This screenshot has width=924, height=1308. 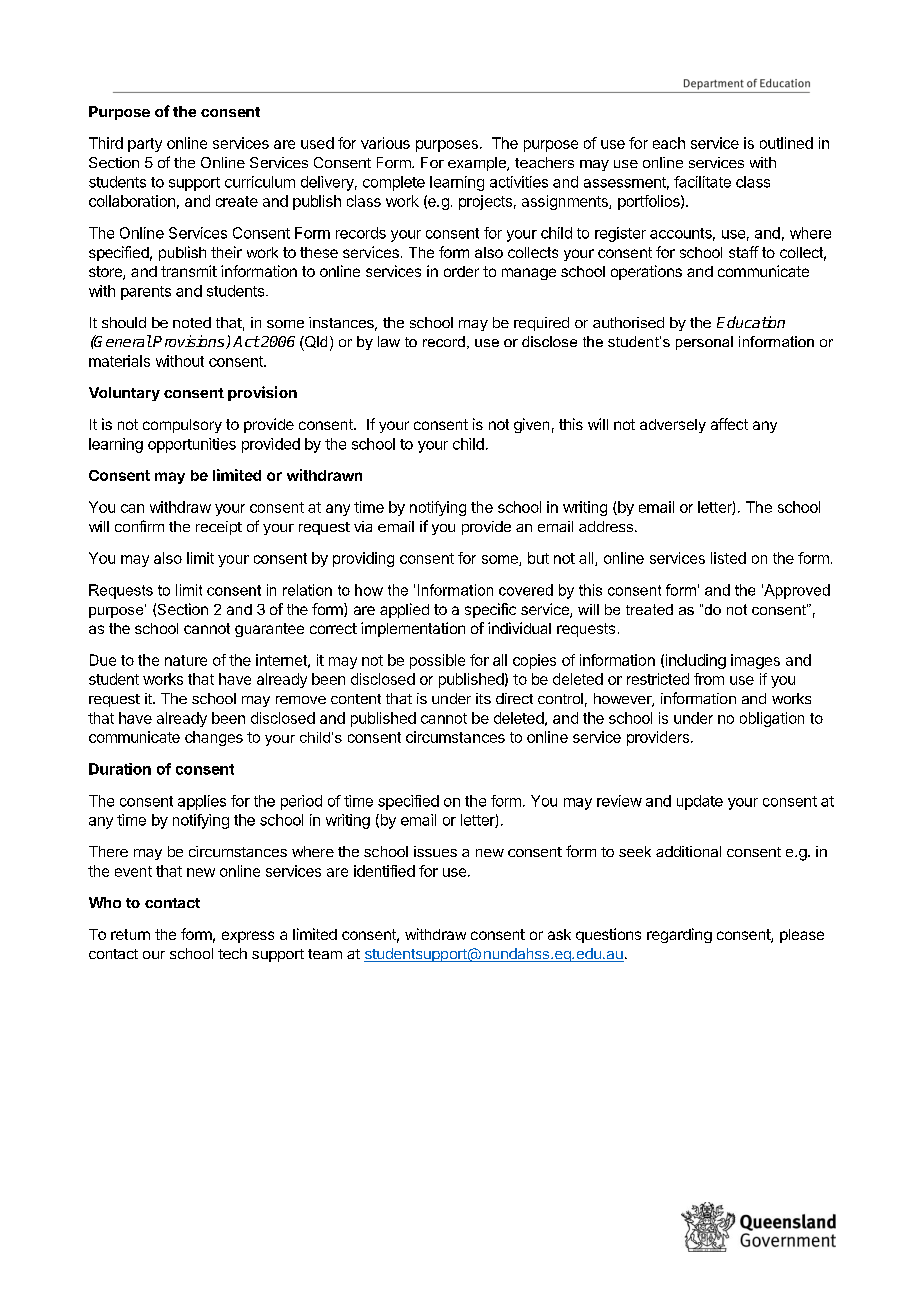 What do you see at coordinates (145, 145) in the screenshot?
I see `party` at bounding box center [145, 145].
